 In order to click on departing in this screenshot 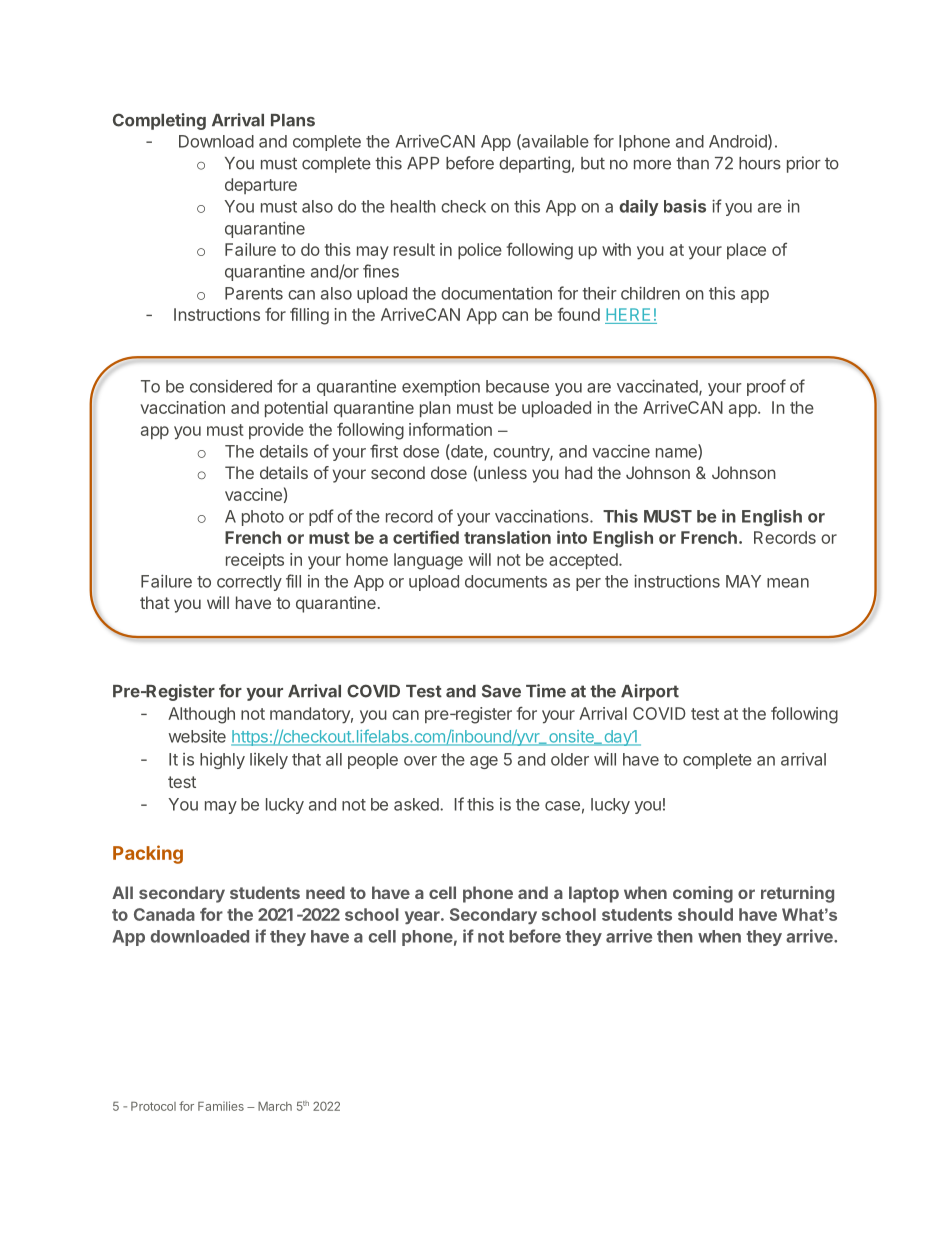, I will do `click(534, 164)`.
